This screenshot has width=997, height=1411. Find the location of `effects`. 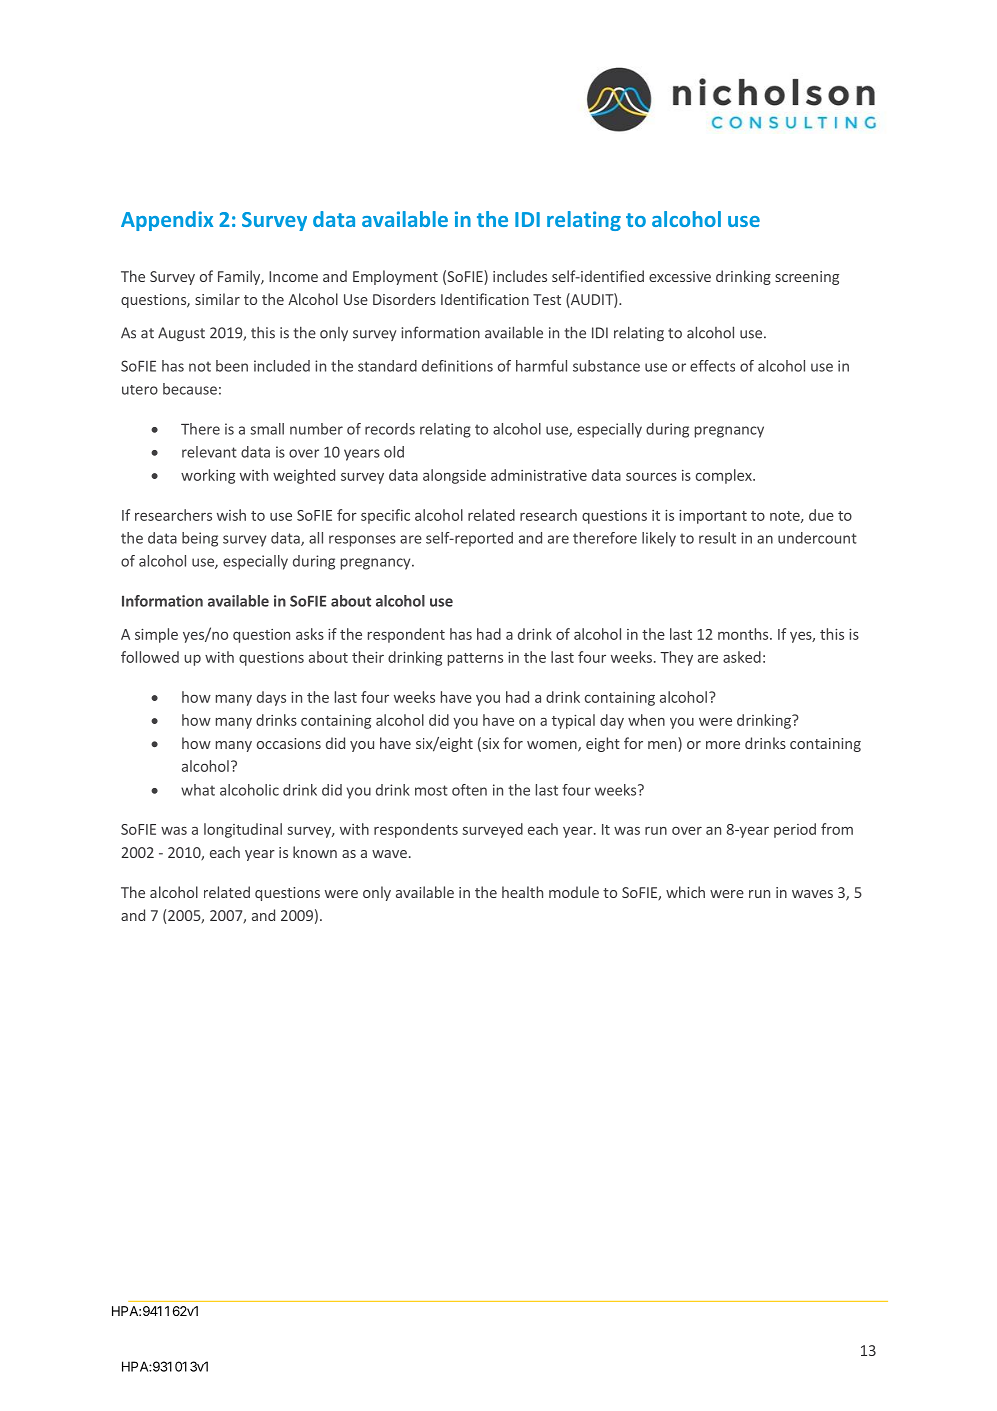

effects is located at coordinates (712, 366).
